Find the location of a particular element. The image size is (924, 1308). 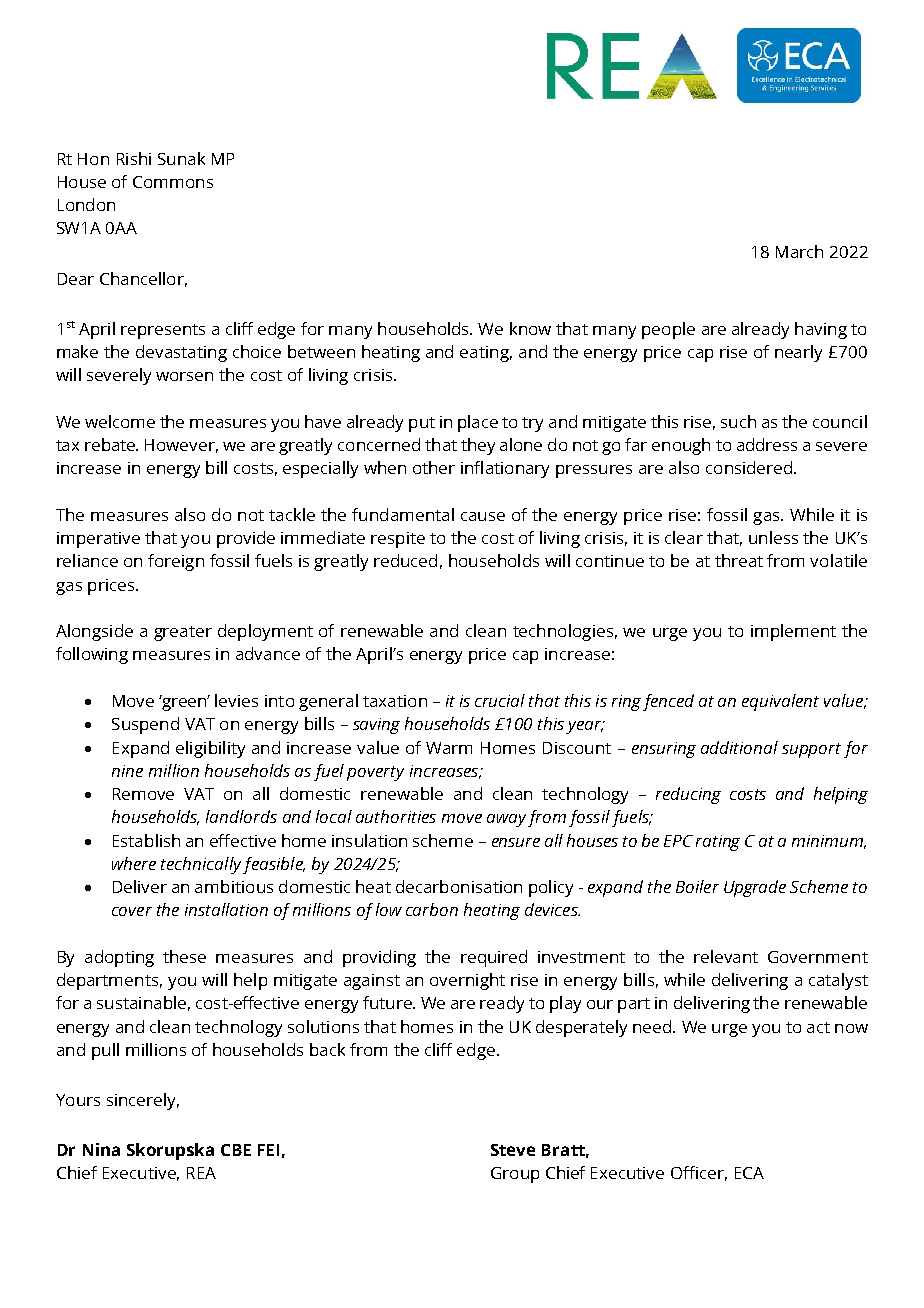

March is located at coordinates (799, 251).
